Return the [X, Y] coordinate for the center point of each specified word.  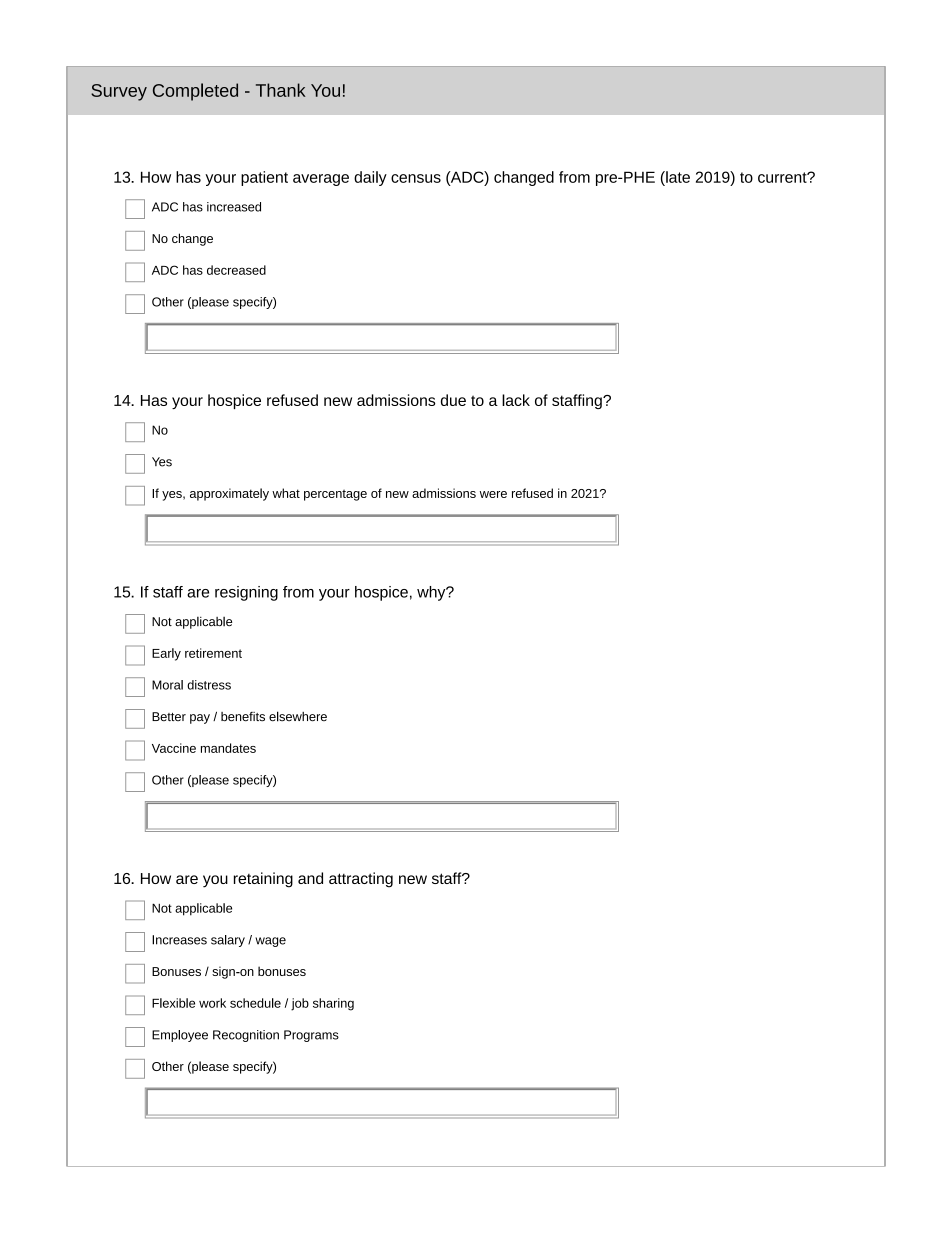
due [453, 400]
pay [200, 719]
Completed [195, 92]
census [416, 178]
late [677, 177]
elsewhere [298, 716]
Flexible [173, 1003]
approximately [229, 494]
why [432, 593]
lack [516, 400]
